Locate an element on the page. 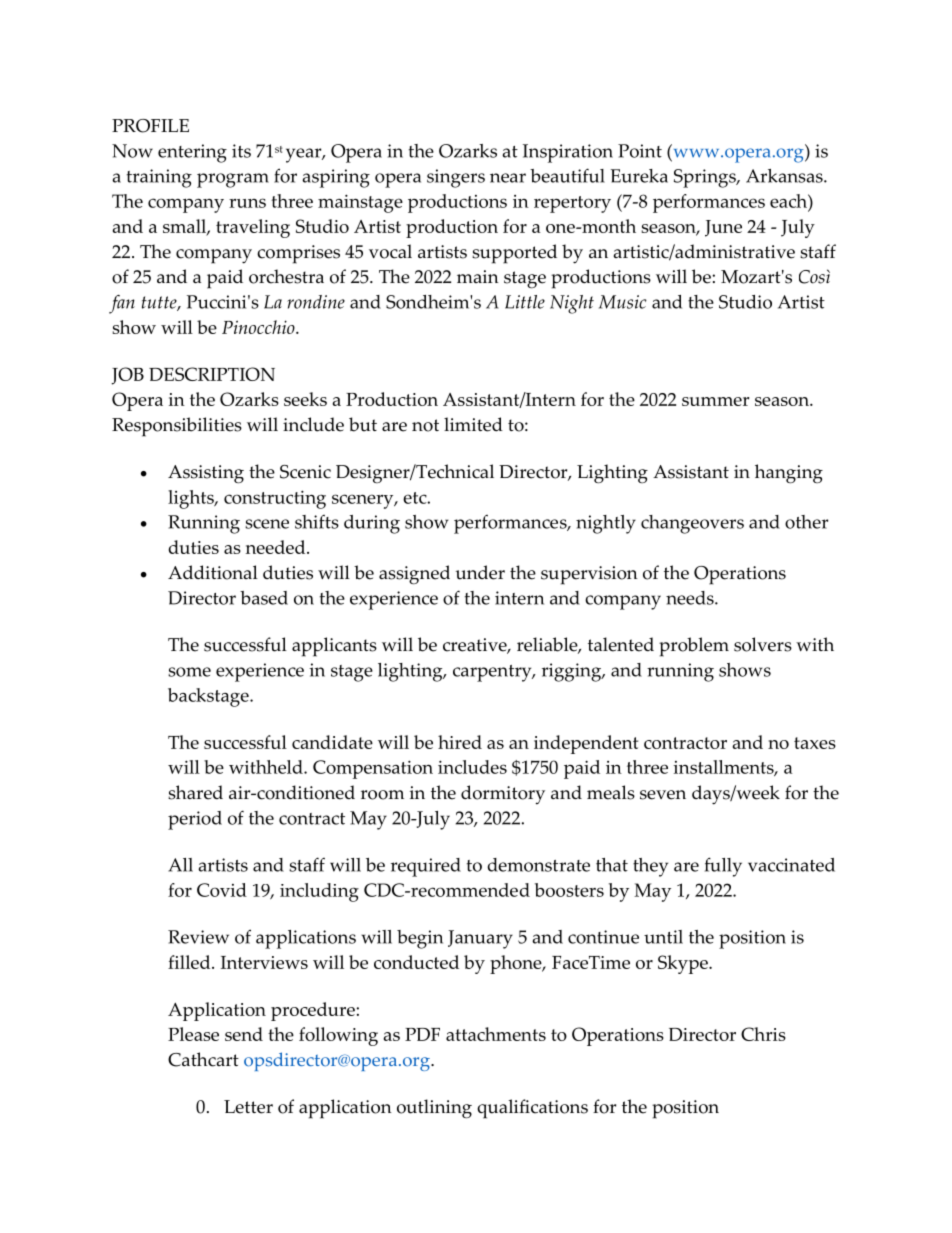 The height and width of the document is (1233, 952). singers is located at coordinates (456, 178).
